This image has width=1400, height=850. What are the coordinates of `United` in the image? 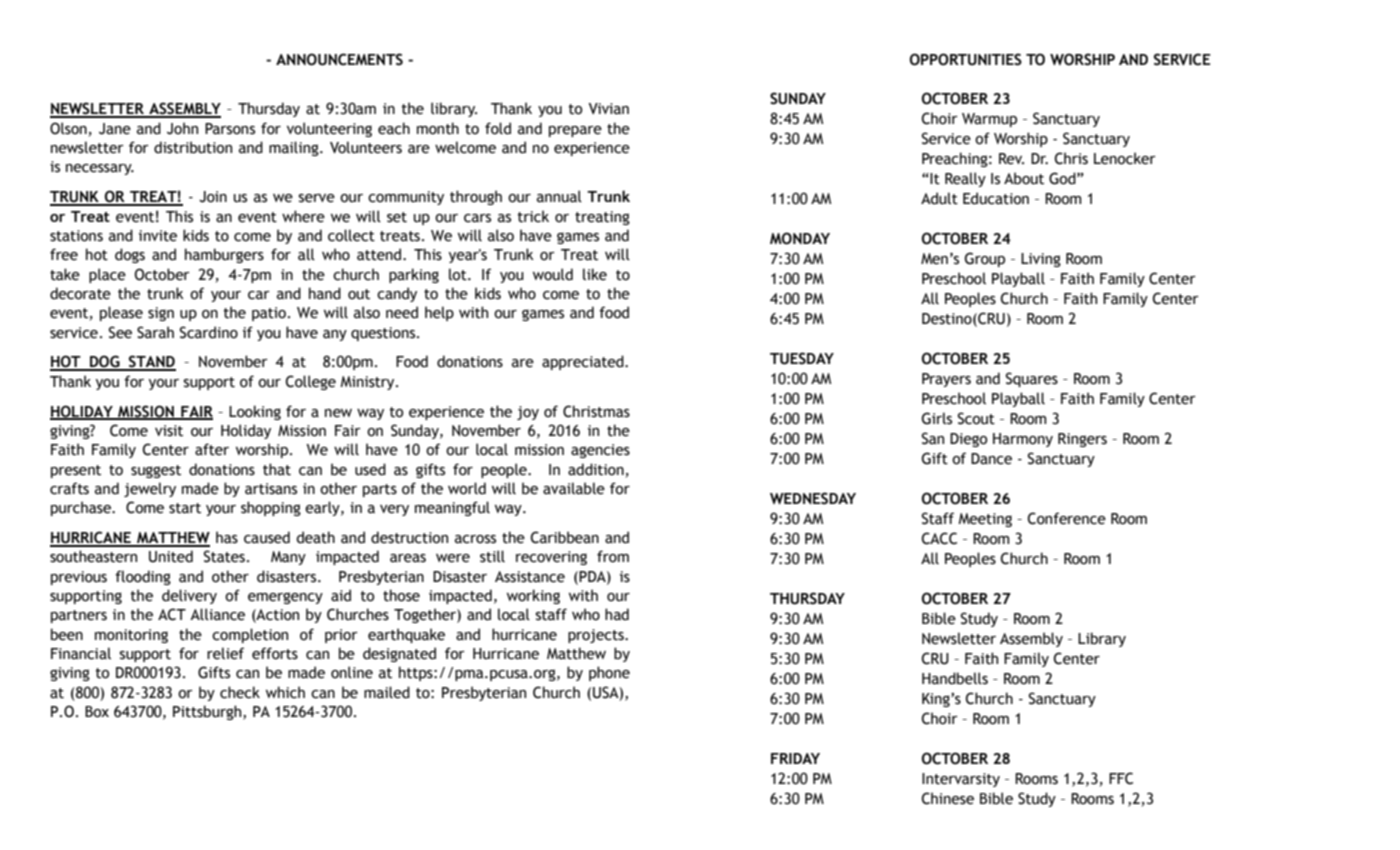 It's located at (171, 556).
